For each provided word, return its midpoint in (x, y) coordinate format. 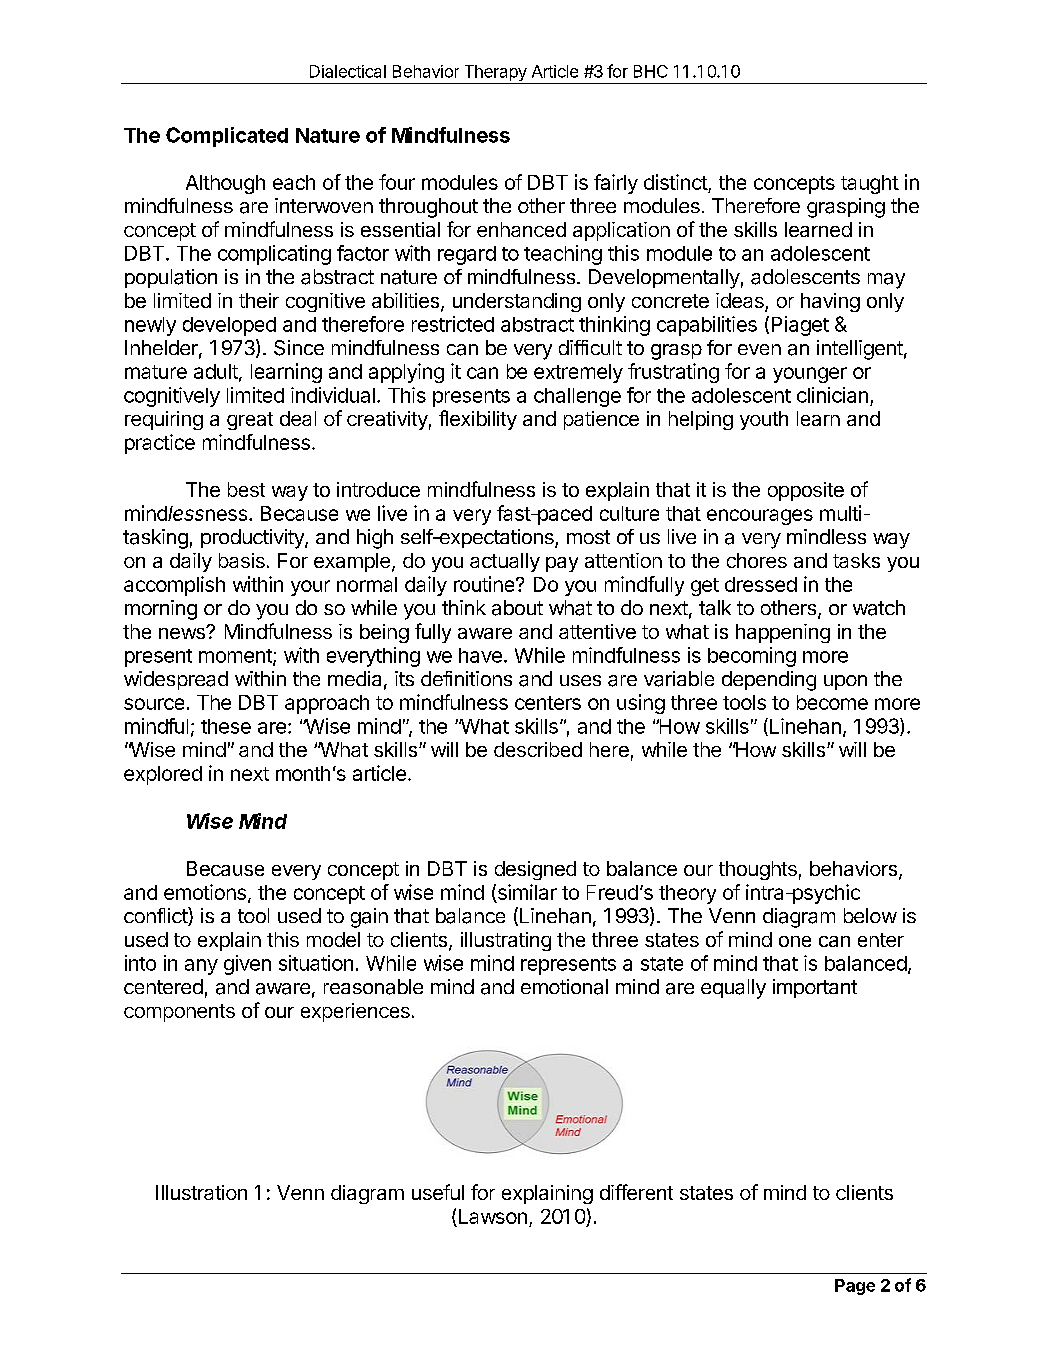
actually (505, 562)
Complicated (227, 137)
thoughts (758, 870)
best (246, 489)
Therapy (495, 74)
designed (535, 870)
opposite (806, 491)
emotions (205, 892)
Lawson (491, 1218)
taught (870, 184)
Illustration (201, 1192)
